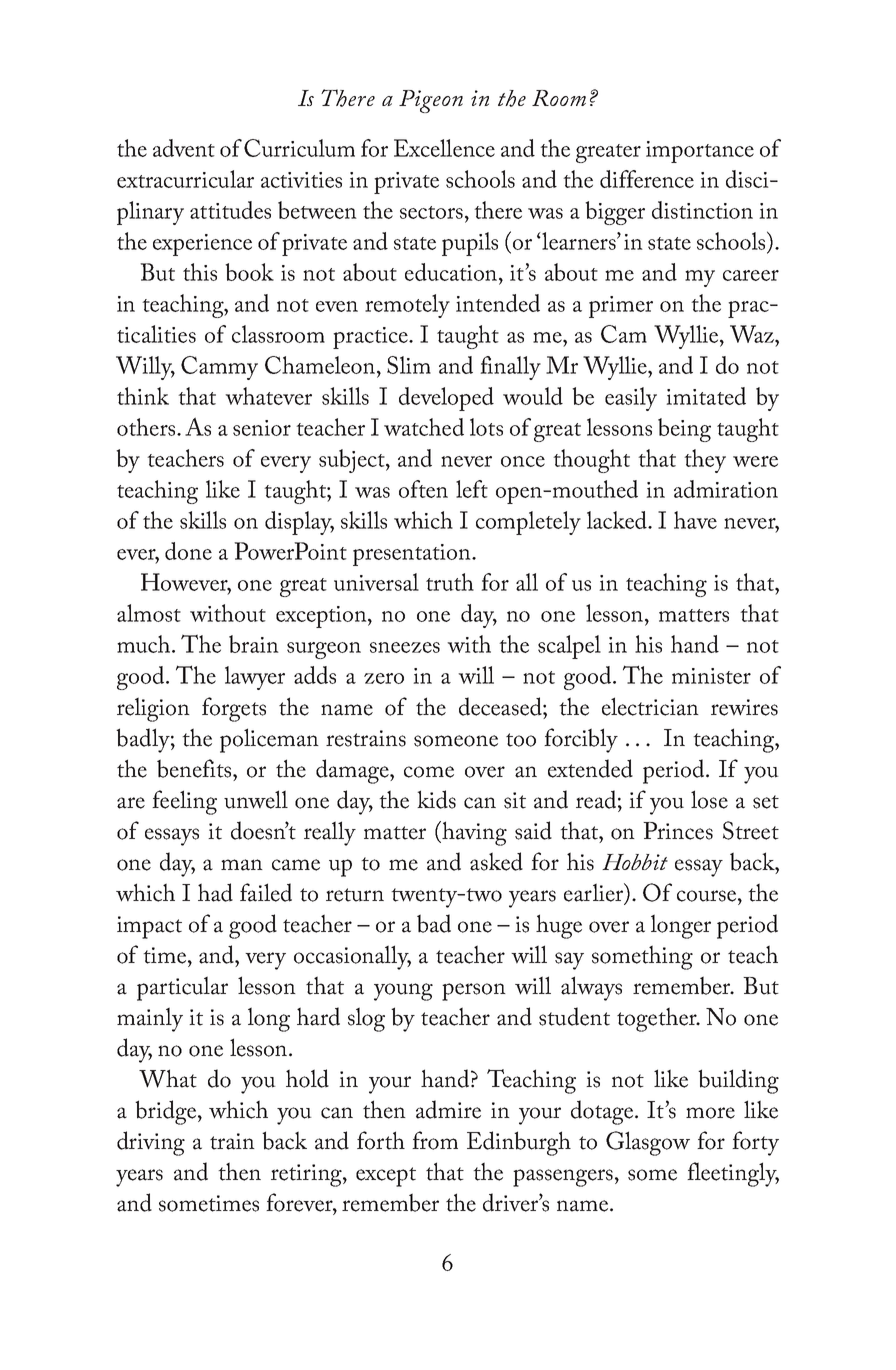  I want to click on importance, so click(700, 152).
